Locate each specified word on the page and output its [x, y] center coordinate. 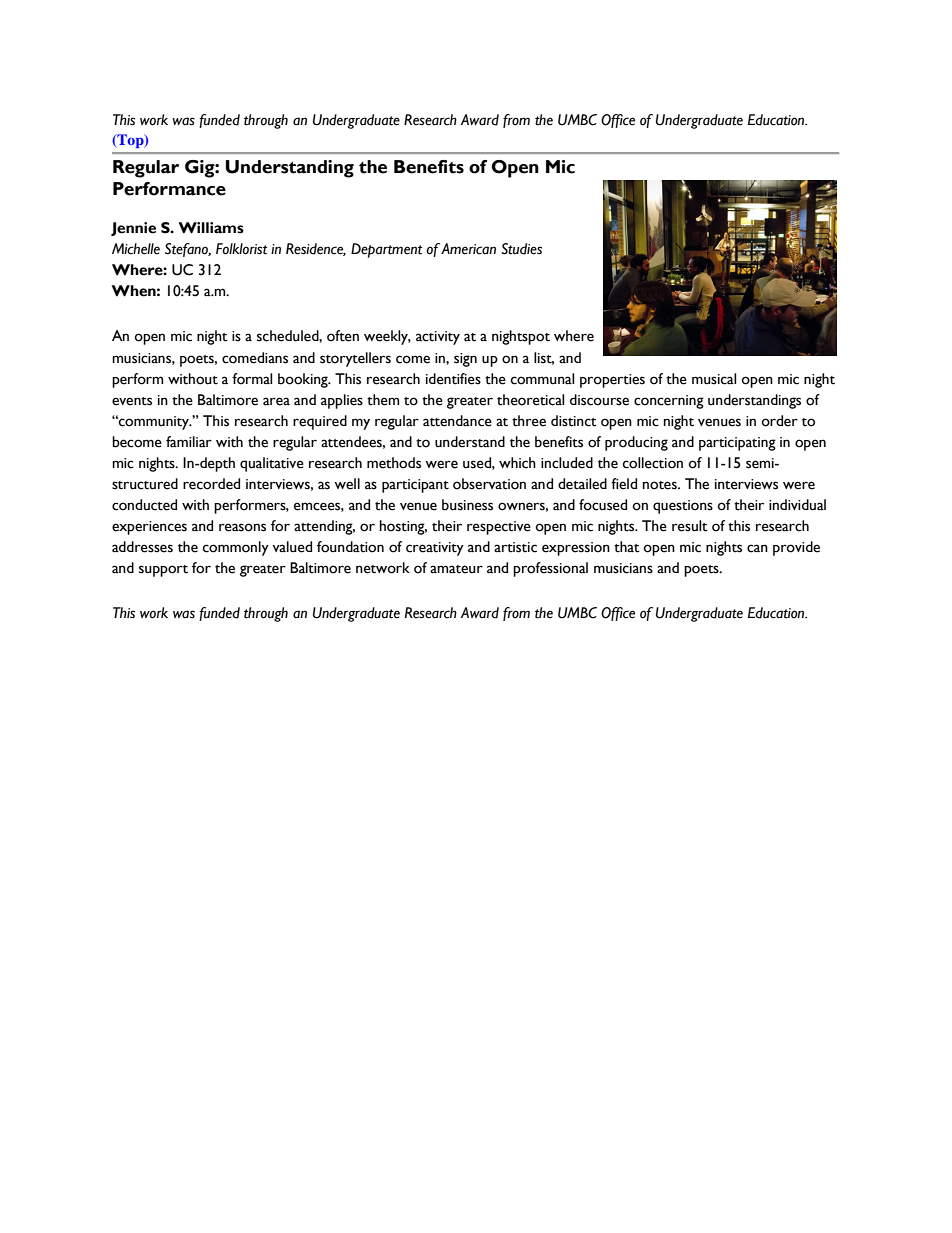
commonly [236, 548]
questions [683, 507]
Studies [521, 249]
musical [714, 379]
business [467, 505]
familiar [189, 441]
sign [465, 360]
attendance [457, 421]
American [468, 249]
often [343, 336]
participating [737, 444]
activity [438, 338]
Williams [211, 228]
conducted [144, 505]
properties [612, 381]
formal [252, 379]
